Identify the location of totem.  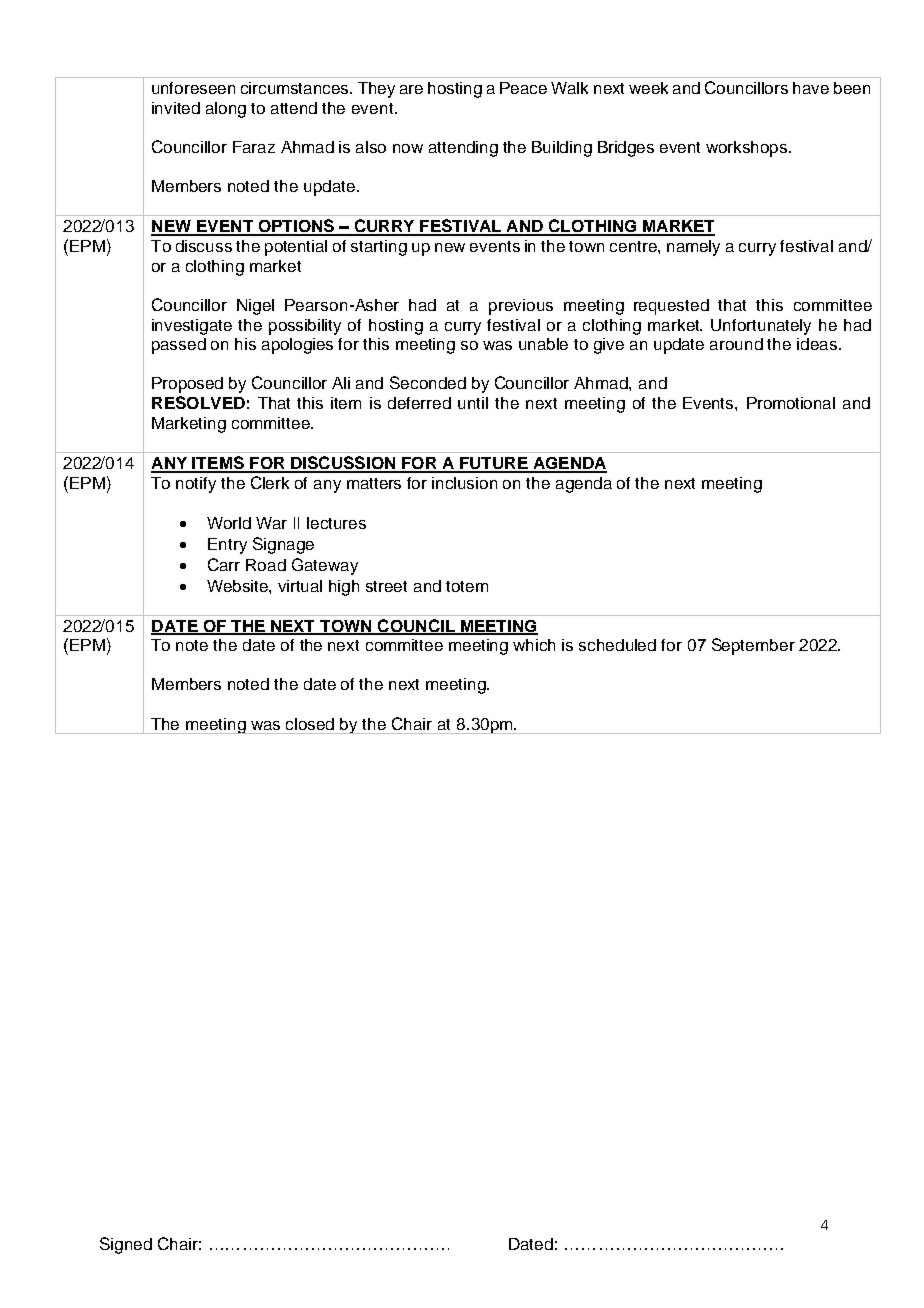
(467, 586).
